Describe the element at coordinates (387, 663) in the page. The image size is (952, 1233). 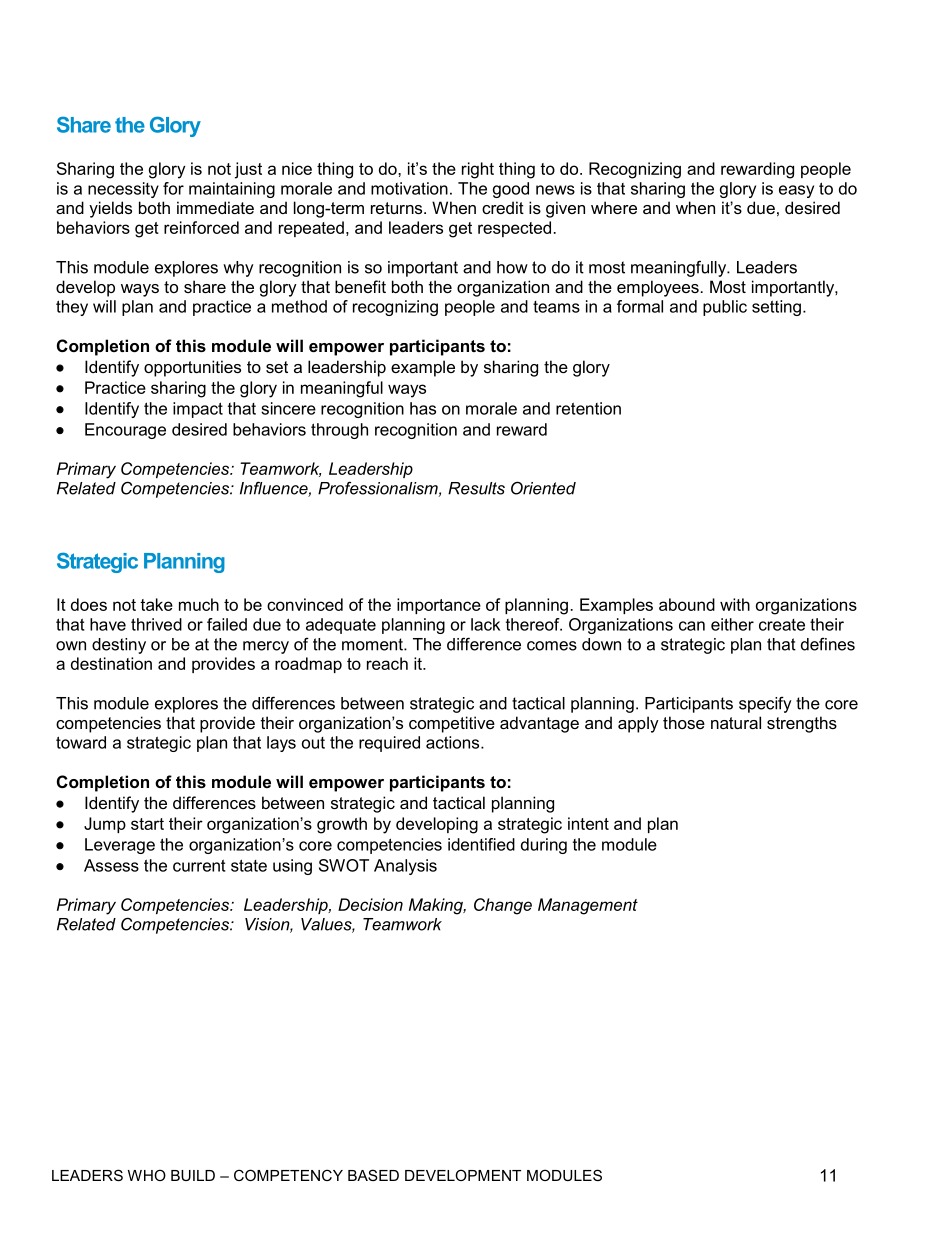
I see `reach` at that location.
